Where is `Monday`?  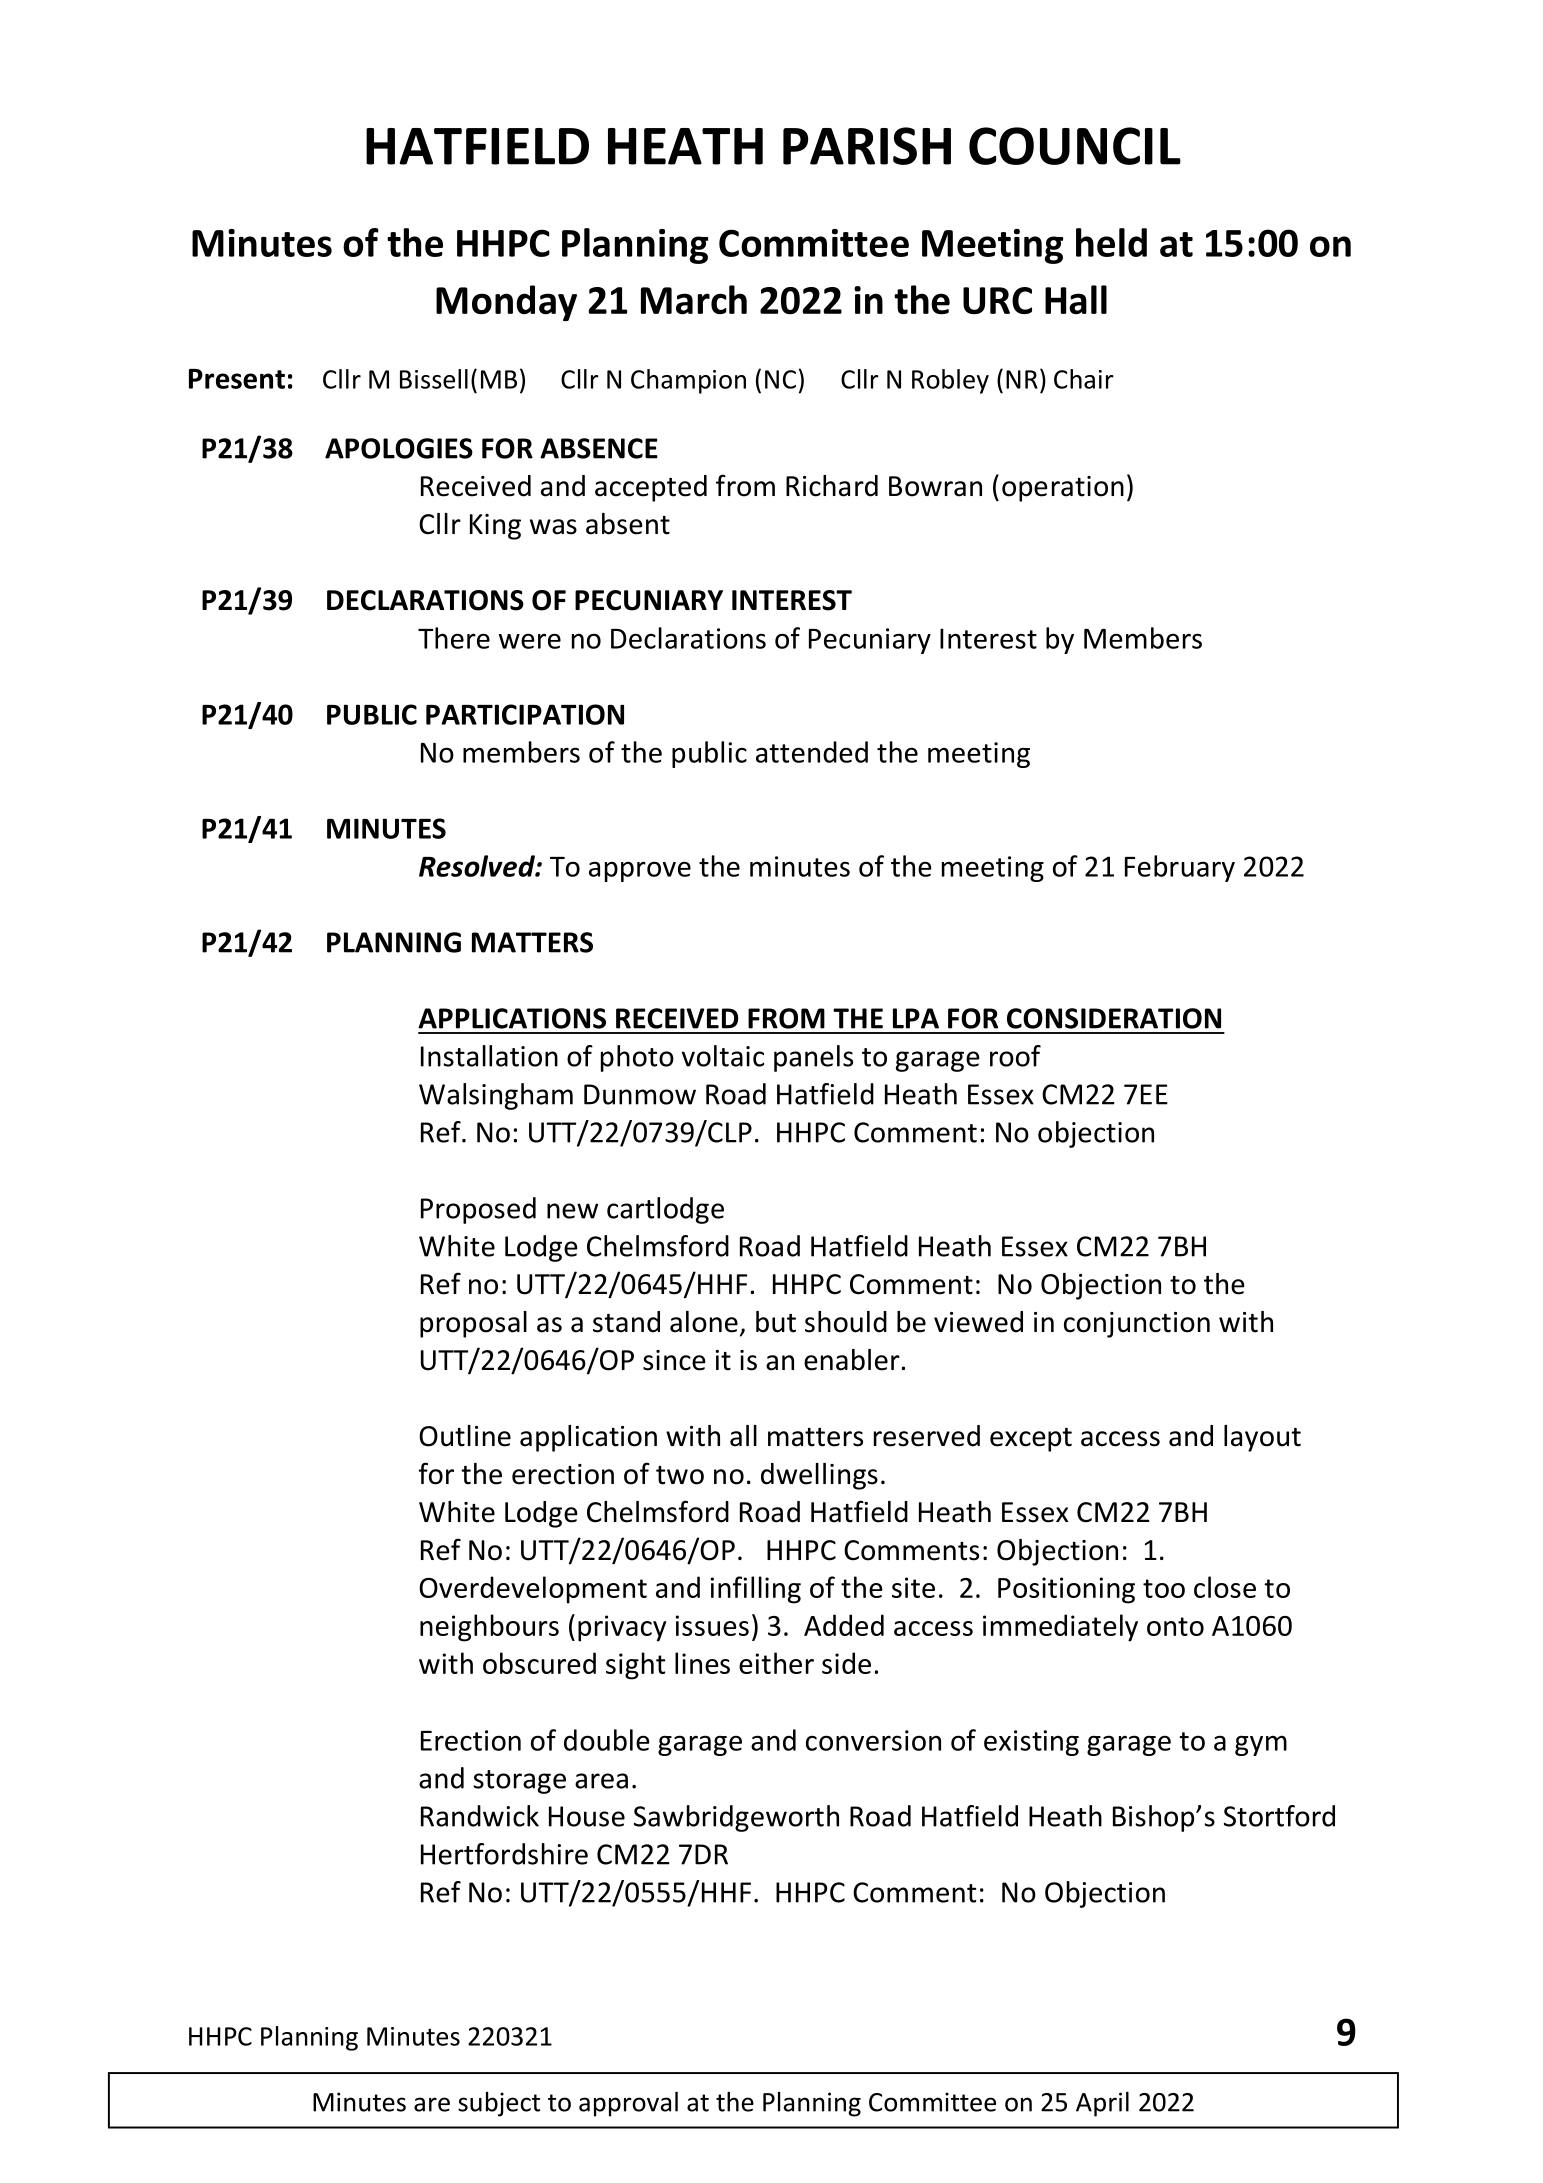 Monday is located at coordinates (506, 303).
